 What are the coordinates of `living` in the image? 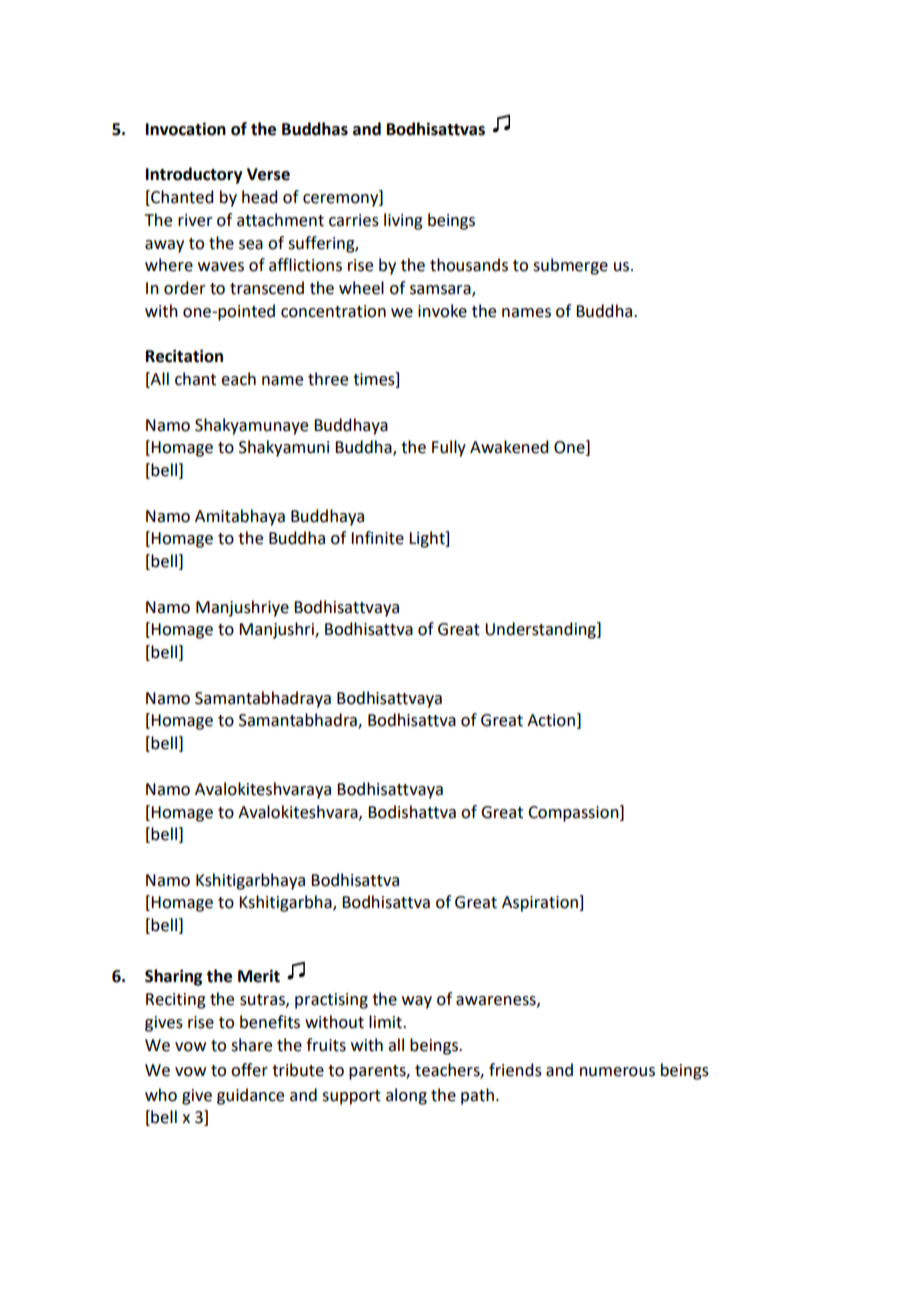 It's located at (403, 221).
